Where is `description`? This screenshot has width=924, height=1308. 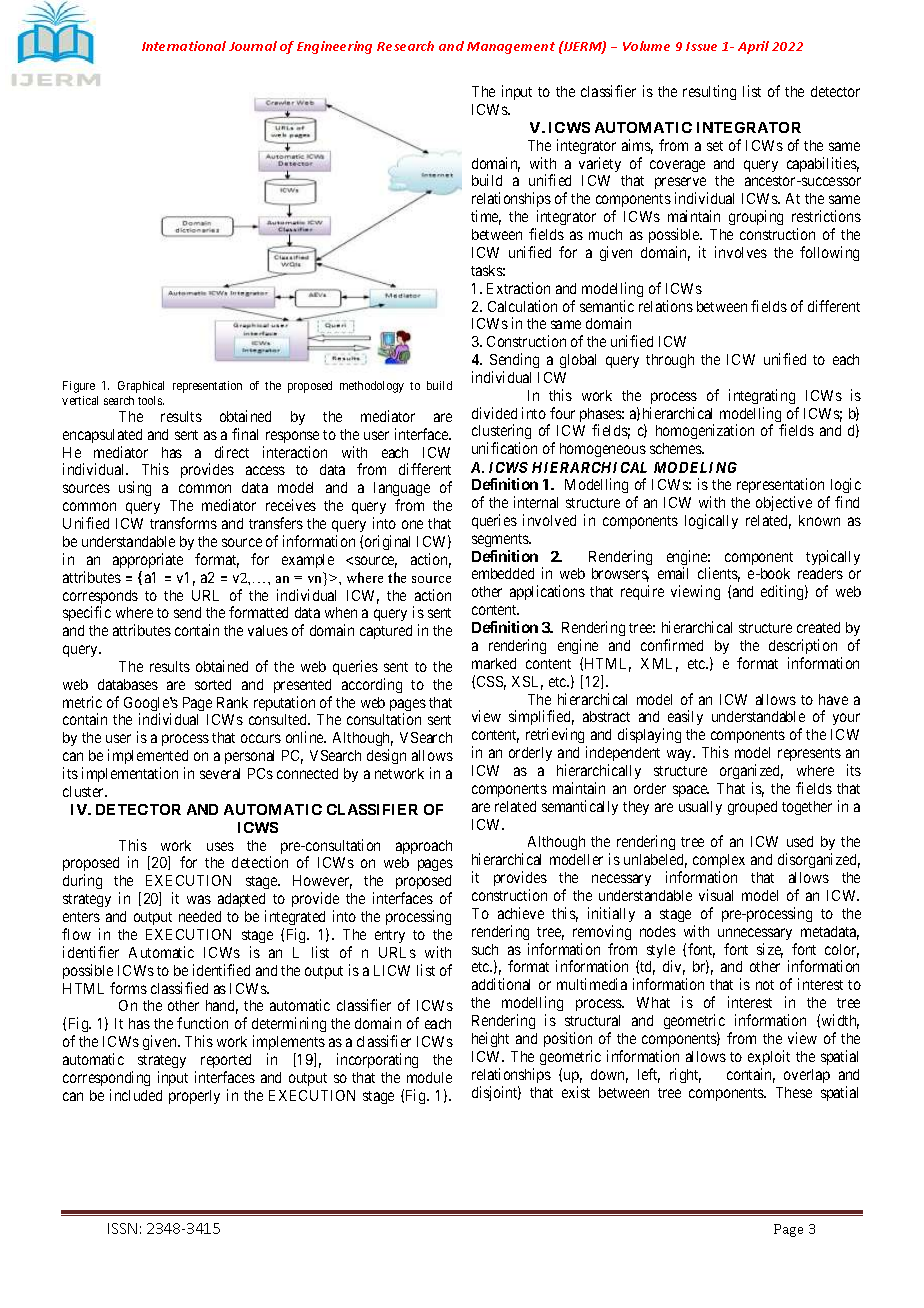
description is located at coordinates (803, 646).
